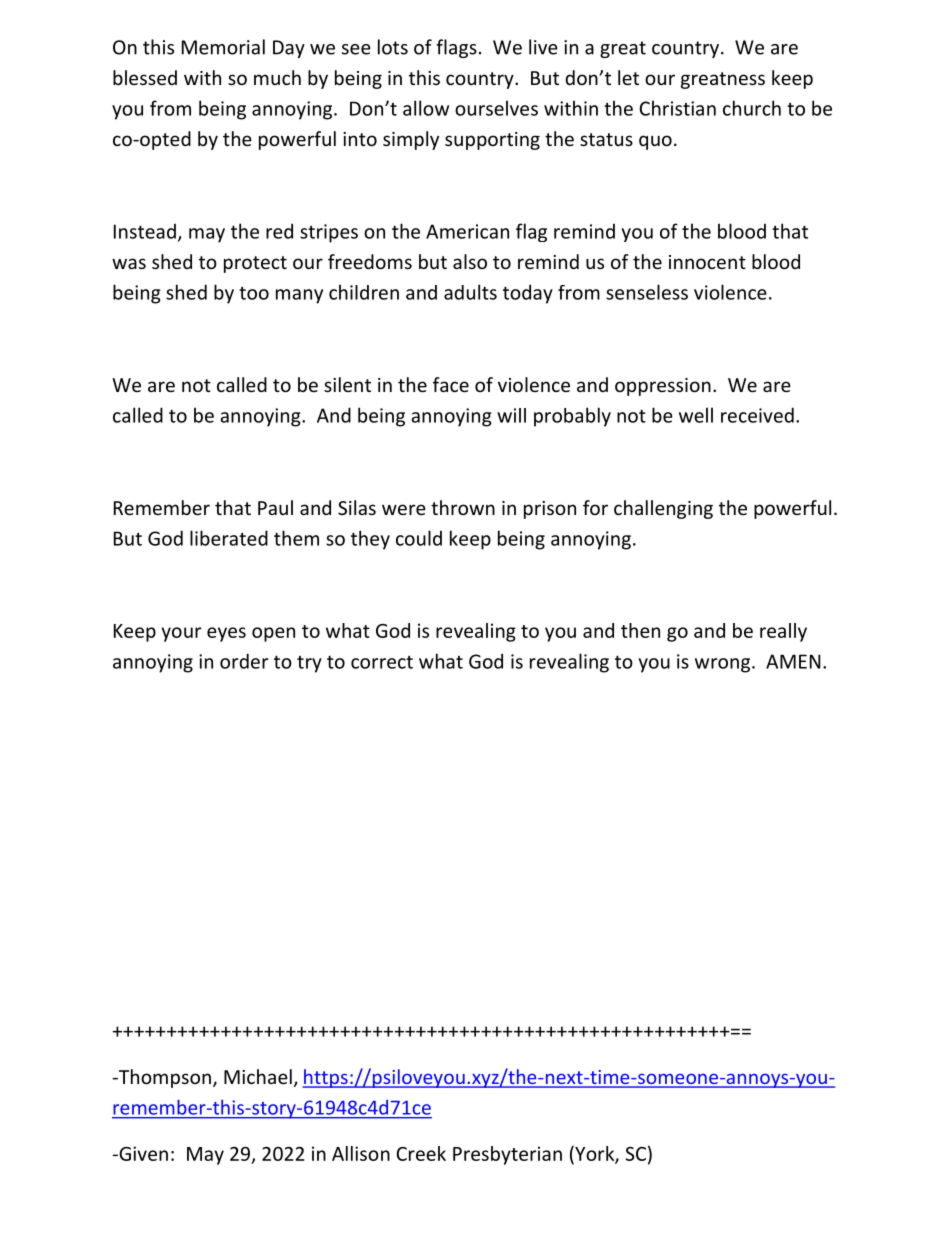 Image resolution: width=952 pixels, height=1233 pixels. What do you see at coordinates (421, 1153) in the document?
I see `Creek` at bounding box center [421, 1153].
